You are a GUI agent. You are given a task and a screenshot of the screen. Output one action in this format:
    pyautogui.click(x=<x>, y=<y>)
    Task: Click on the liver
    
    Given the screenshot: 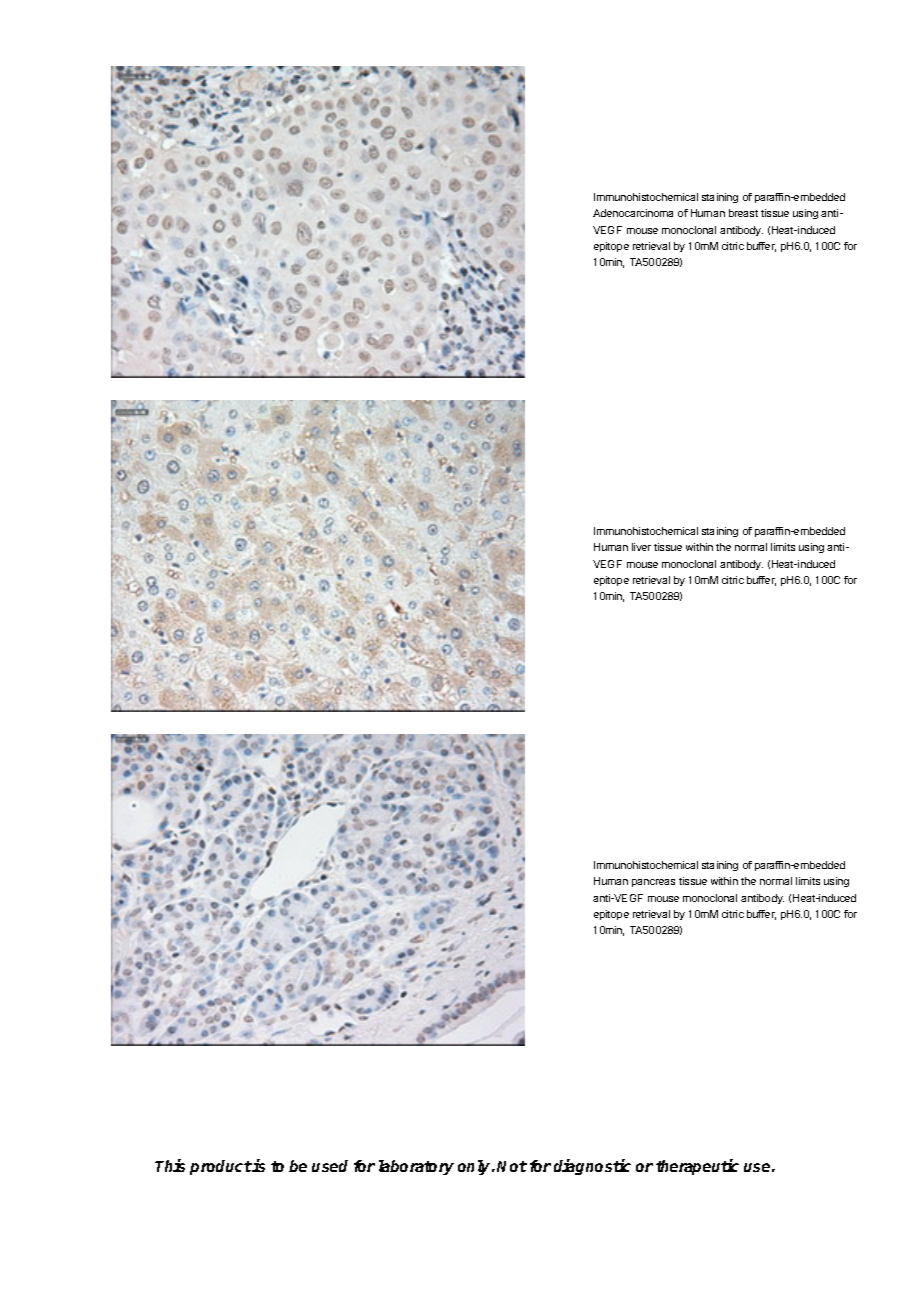 What is the action you would take?
    pyautogui.click(x=641, y=547)
